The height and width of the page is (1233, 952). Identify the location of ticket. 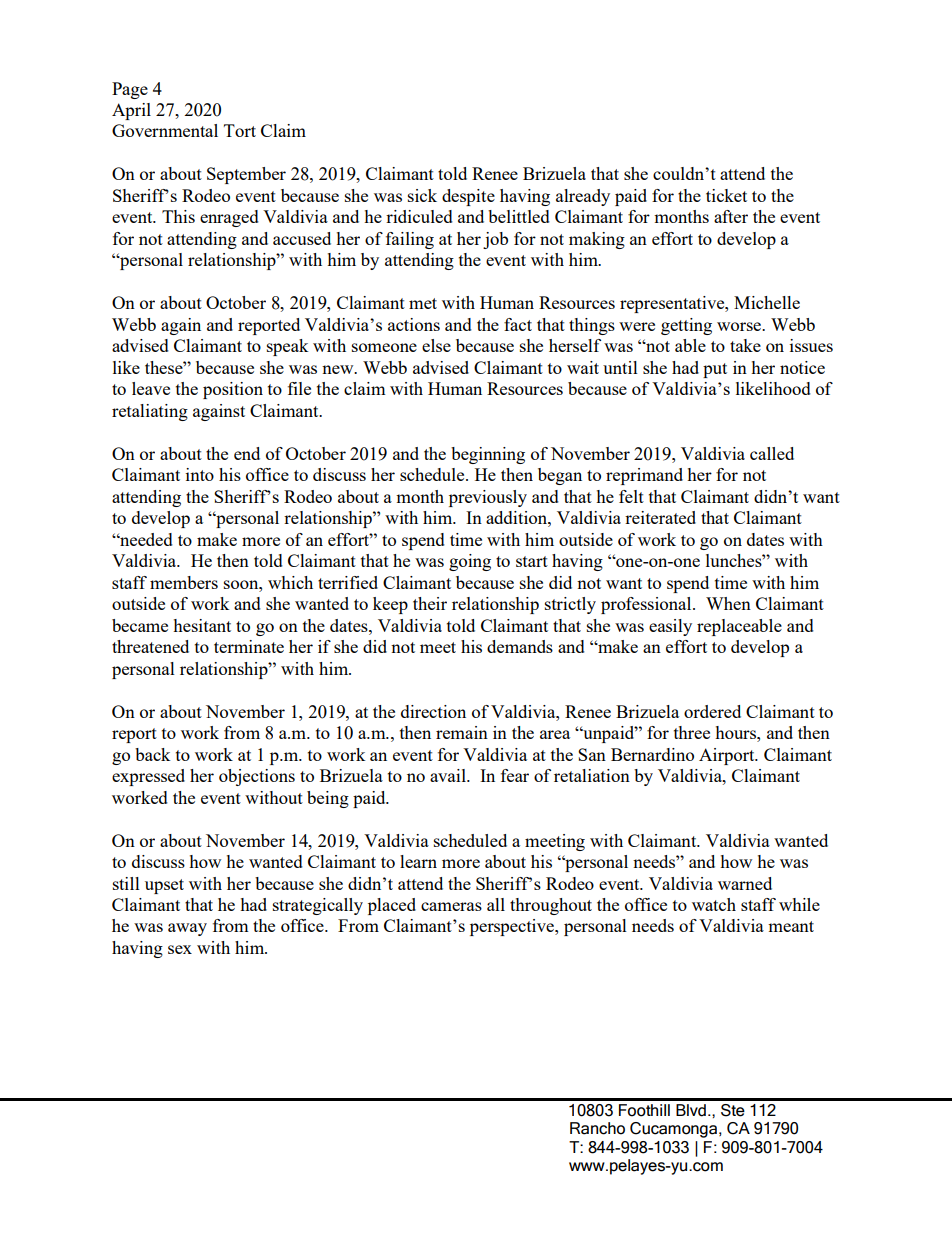
(726, 195).
